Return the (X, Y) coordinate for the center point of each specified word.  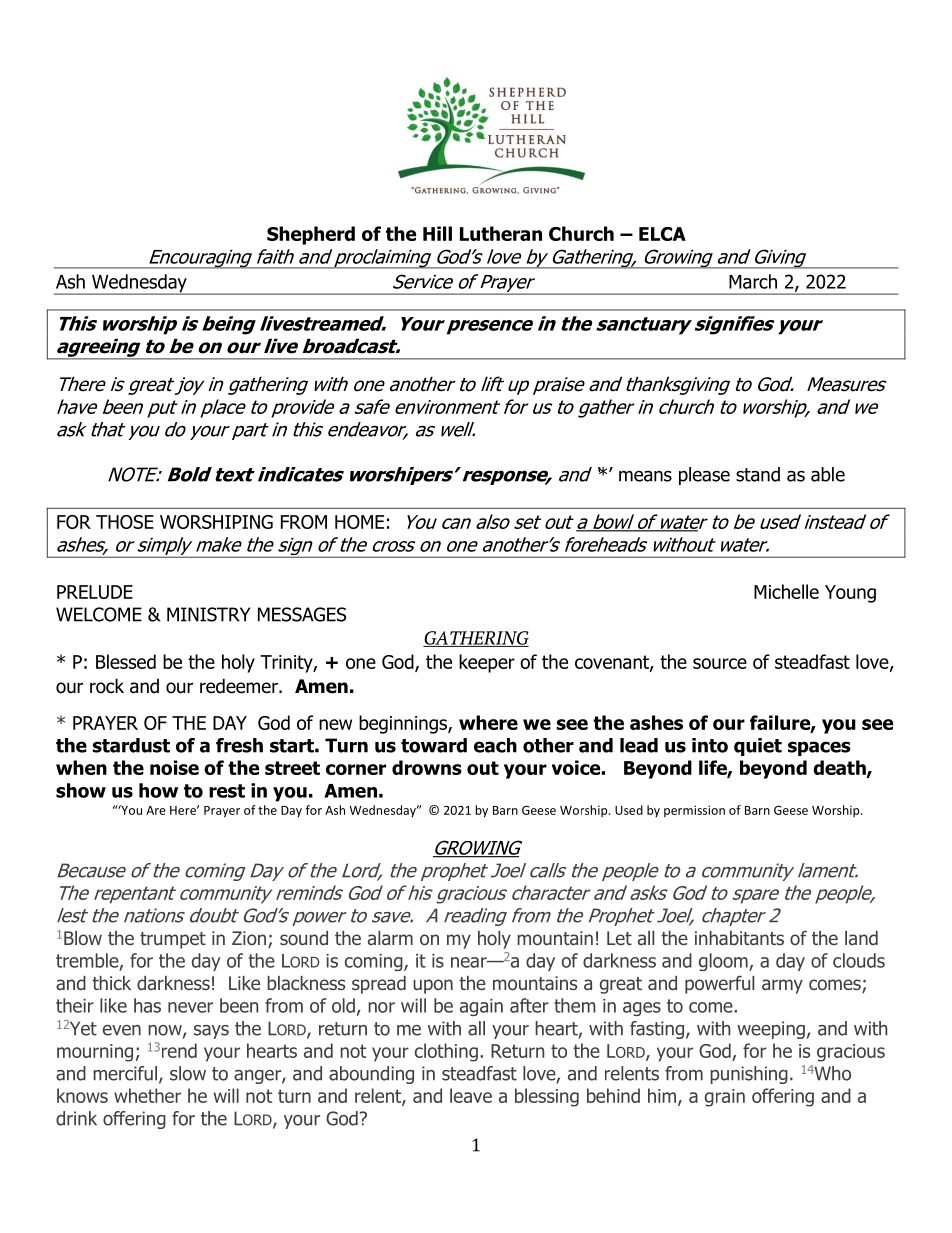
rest (227, 791)
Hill (437, 233)
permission (694, 811)
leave (471, 1095)
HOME (359, 522)
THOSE (125, 522)
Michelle (786, 591)
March (753, 281)
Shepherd (311, 235)
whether (147, 1095)
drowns (427, 767)
